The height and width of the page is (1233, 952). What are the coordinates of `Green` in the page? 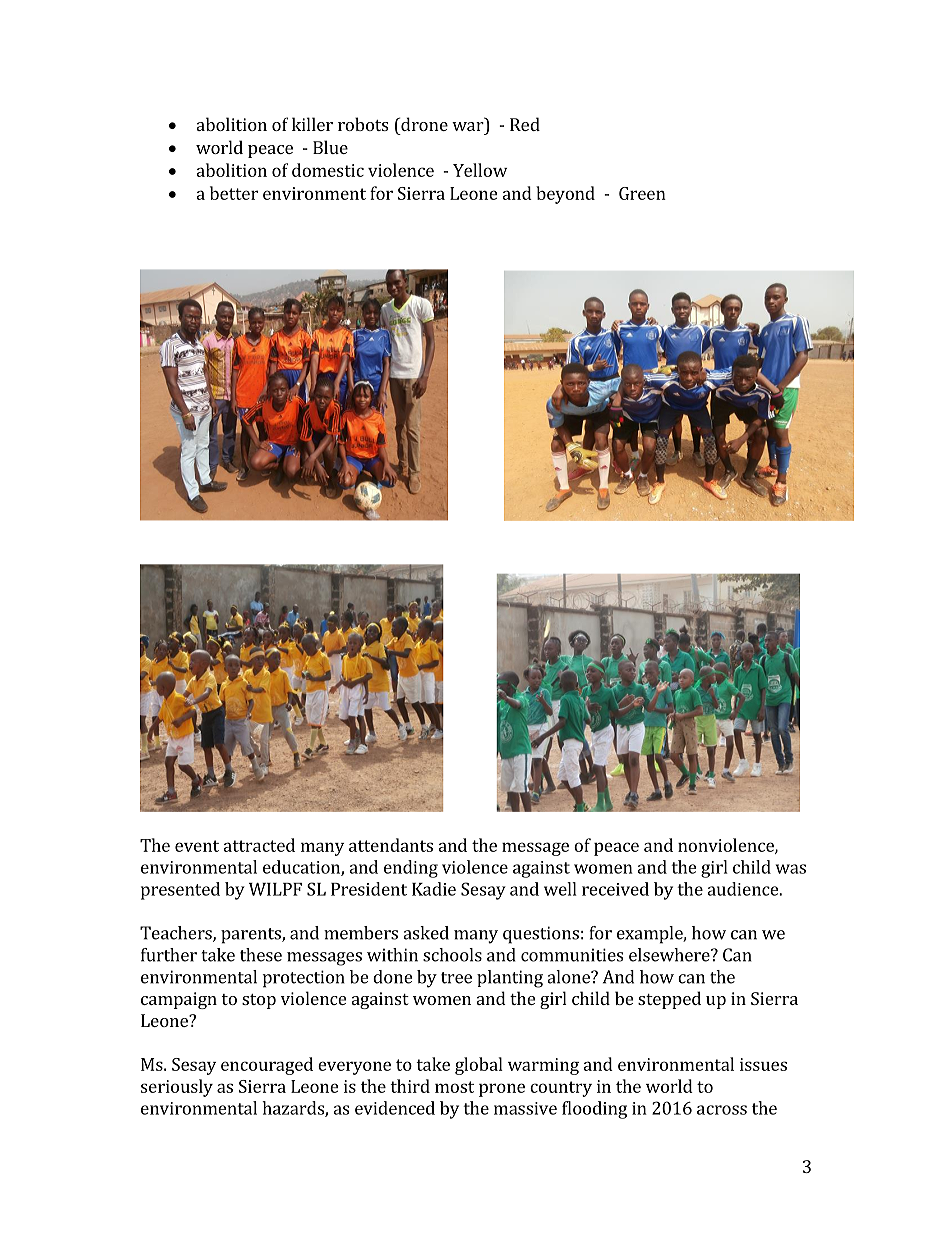 It's located at (642, 193).
